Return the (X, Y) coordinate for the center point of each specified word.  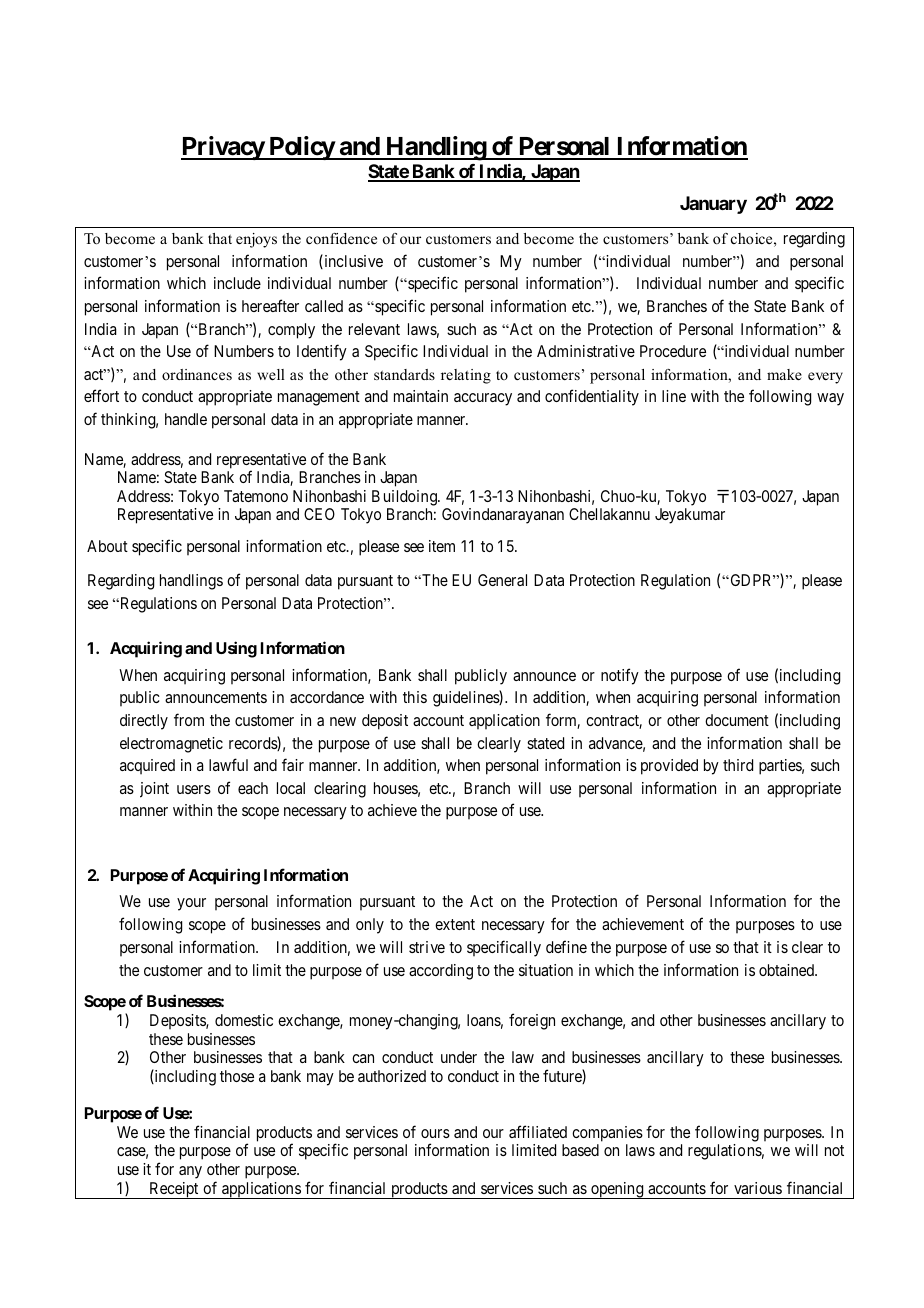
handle (186, 419)
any (190, 1172)
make (784, 374)
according (441, 972)
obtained (787, 970)
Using (236, 649)
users (194, 789)
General (502, 580)
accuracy (483, 399)
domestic (244, 1020)
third (738, 765)
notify (620, 676)
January (713, 205)
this (415, 697)
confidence (341, 238)
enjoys (256, 240)
